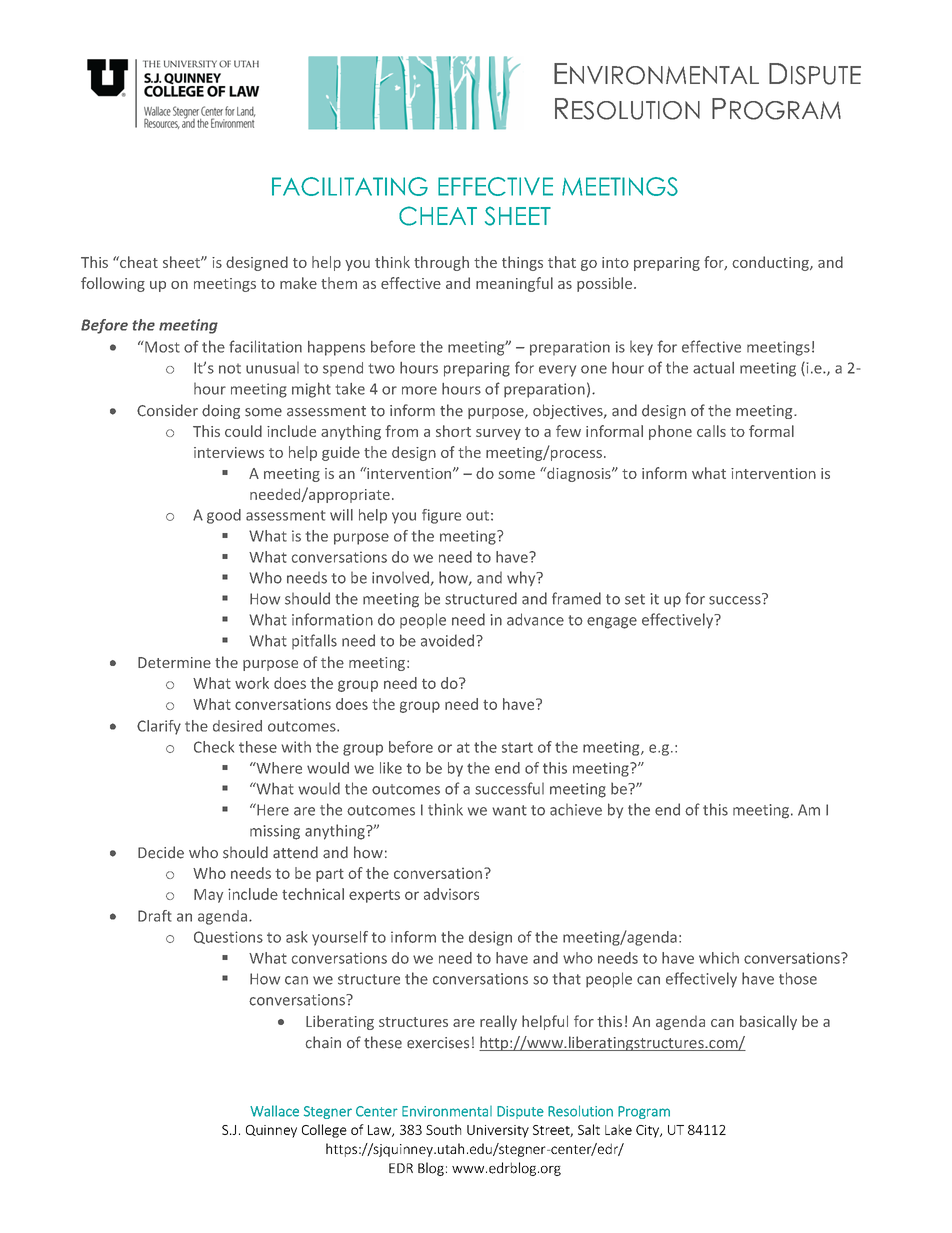  I want to click on Wallace, so click(274, 1111).
